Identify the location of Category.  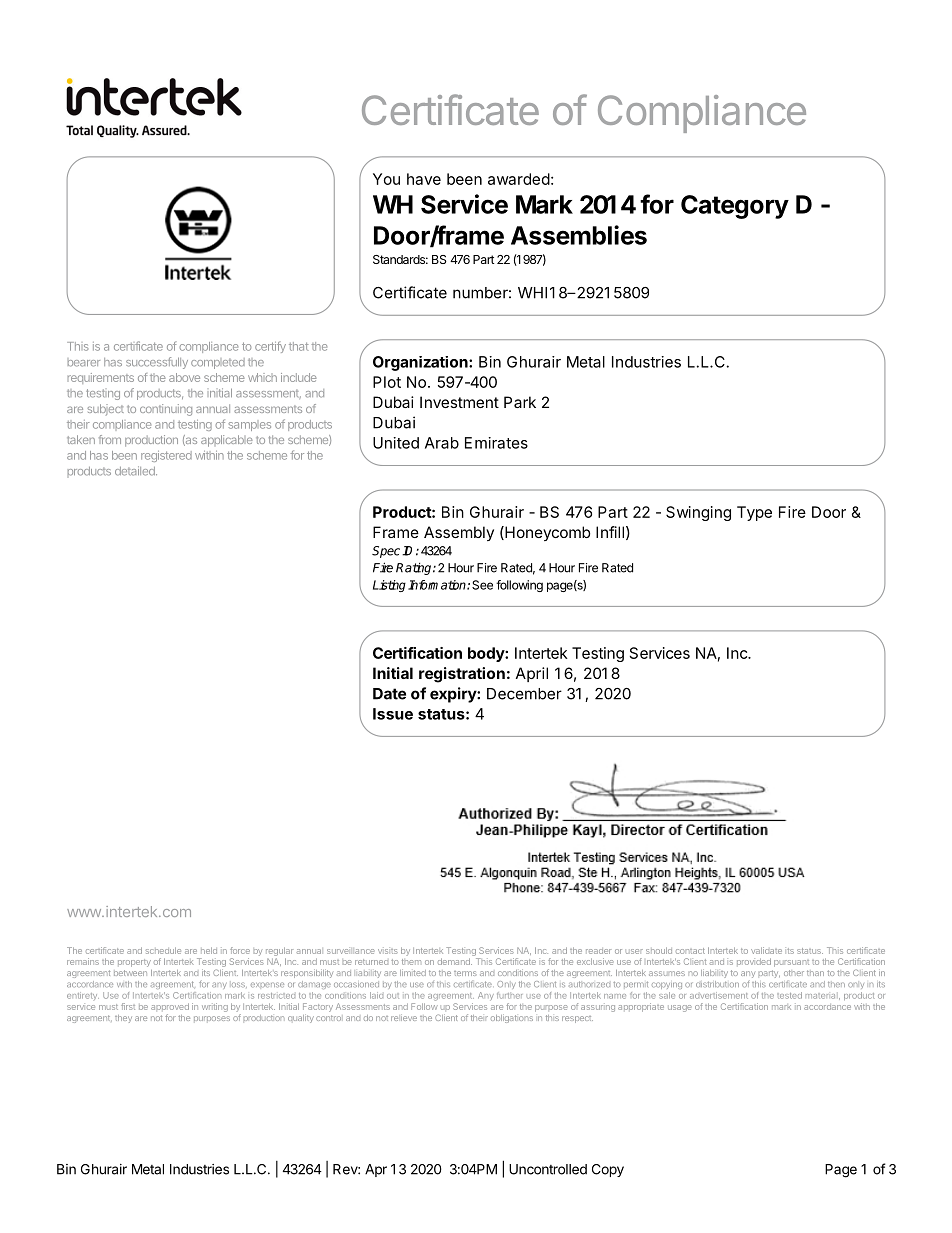
(735, 207).
